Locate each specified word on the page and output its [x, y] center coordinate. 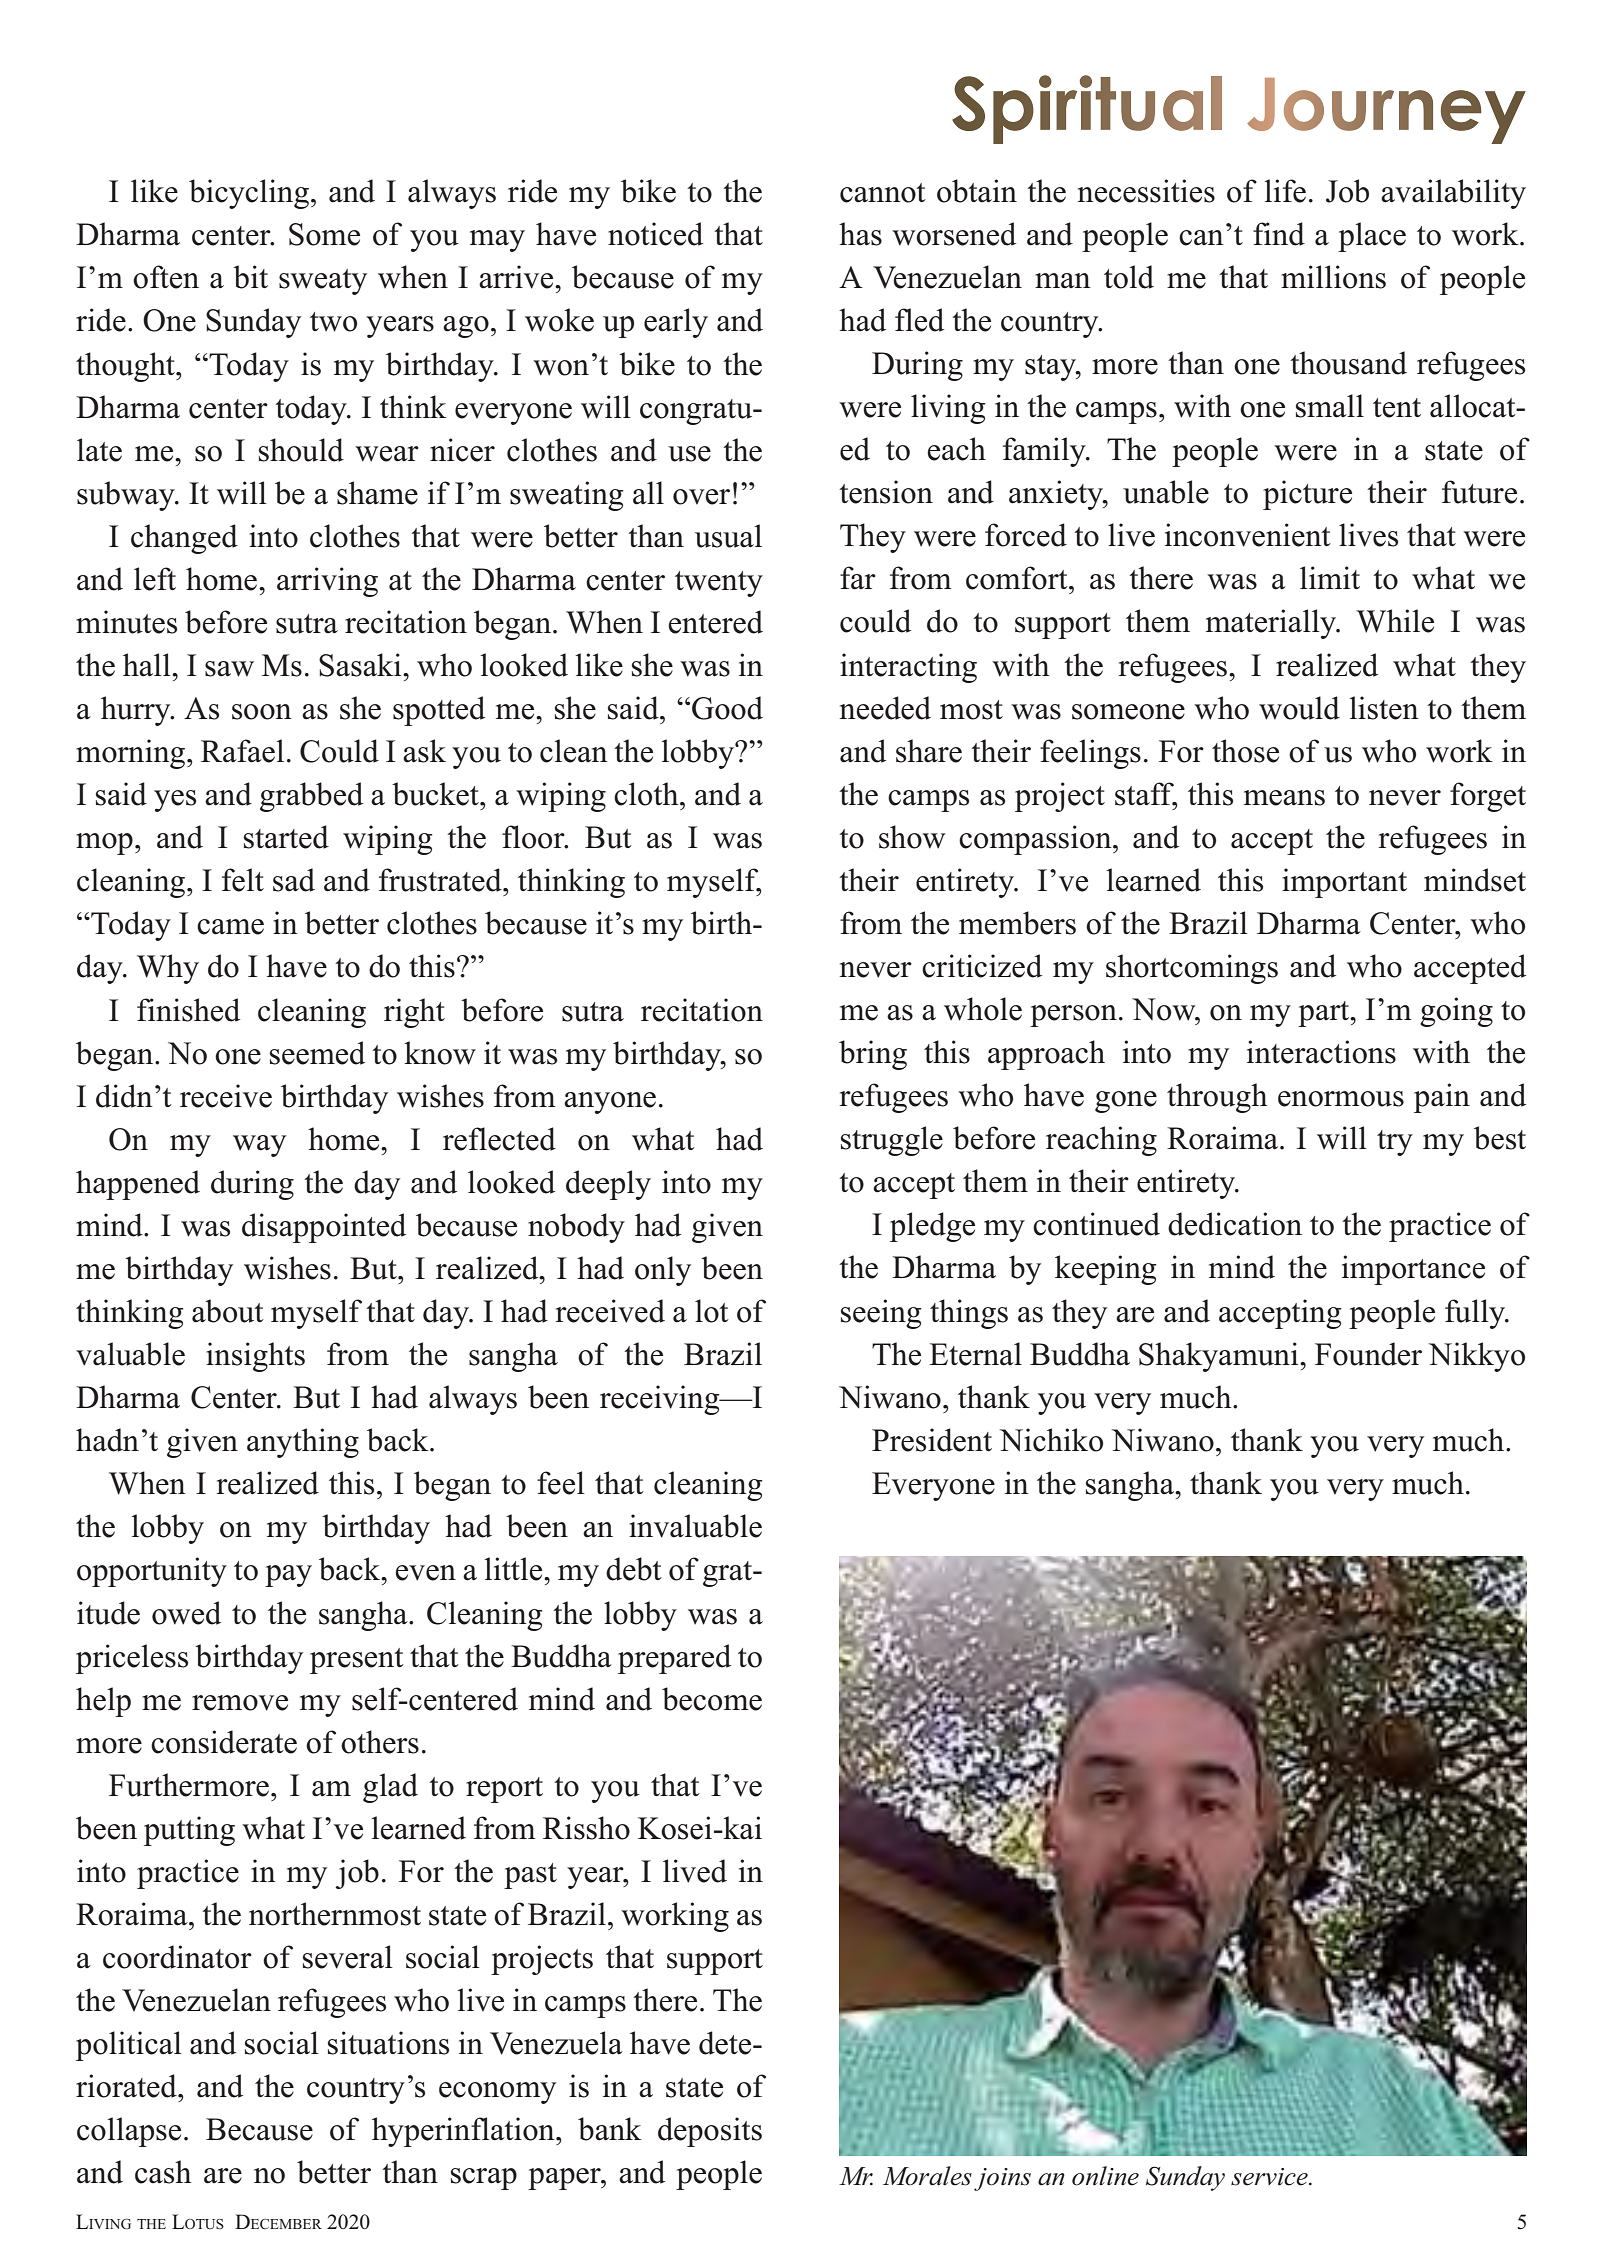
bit [250, 277]
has [860, 234]
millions [1333, 277]
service [1270, 2177]
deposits [710, 2132]
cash [163, 2172]
